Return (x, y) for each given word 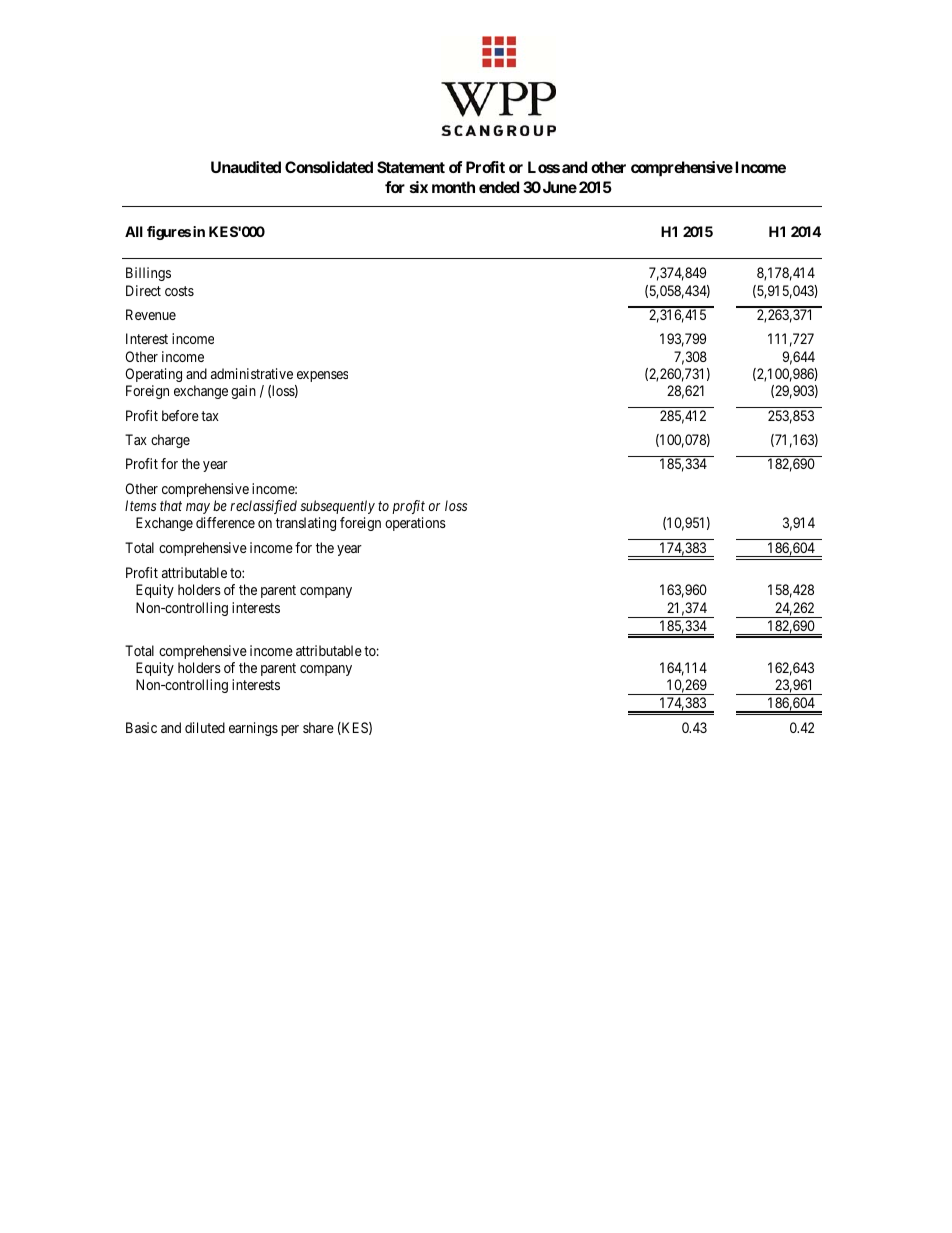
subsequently (337, 507)
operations (415, 524)
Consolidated (329, 167)
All (134, 231)
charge (170, 441)
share (318, 727)
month (453, 187)
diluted (205, 727)
